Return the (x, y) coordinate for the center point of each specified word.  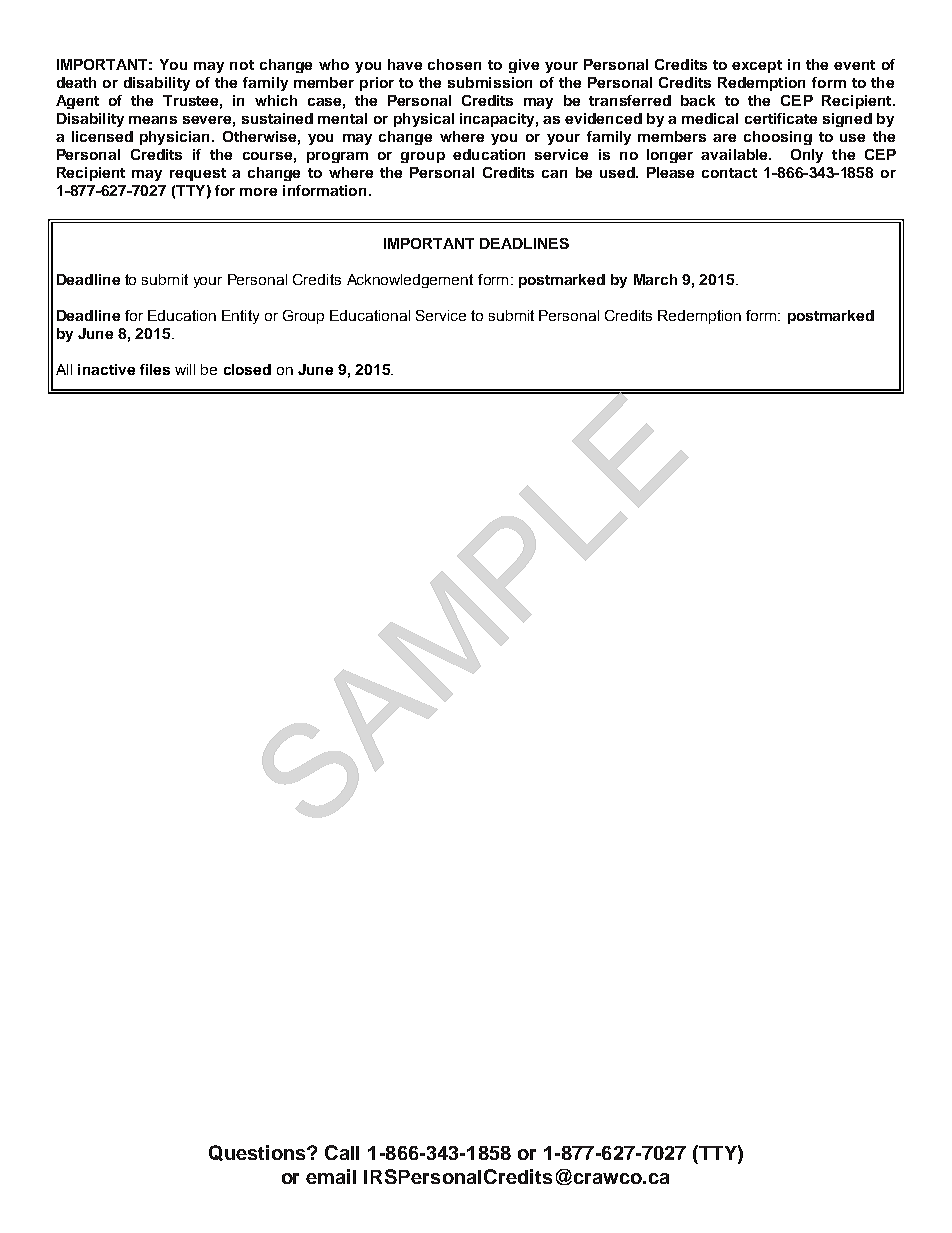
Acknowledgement (410, 281)
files (155, 369)
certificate (781, 118)
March (655, 279)
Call (342, 1152)
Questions (258, 1153)
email (331, 1176)
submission (490, 82)
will (185, 369)
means (153, 120)
